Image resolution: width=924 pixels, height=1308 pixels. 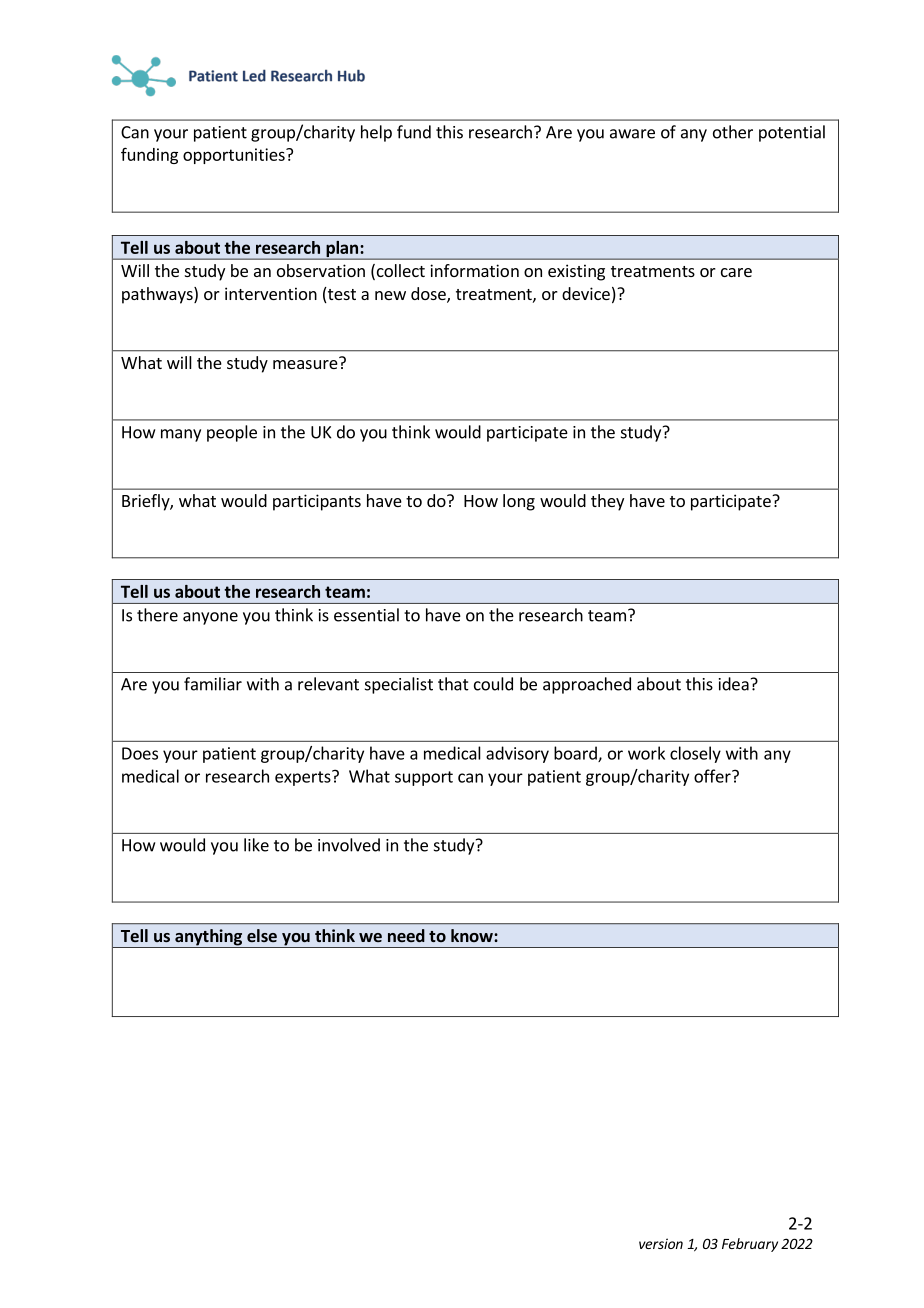 What do you see at coordinates (733, 132) in the document?
I see `other` at bounding box center [733, 132].
